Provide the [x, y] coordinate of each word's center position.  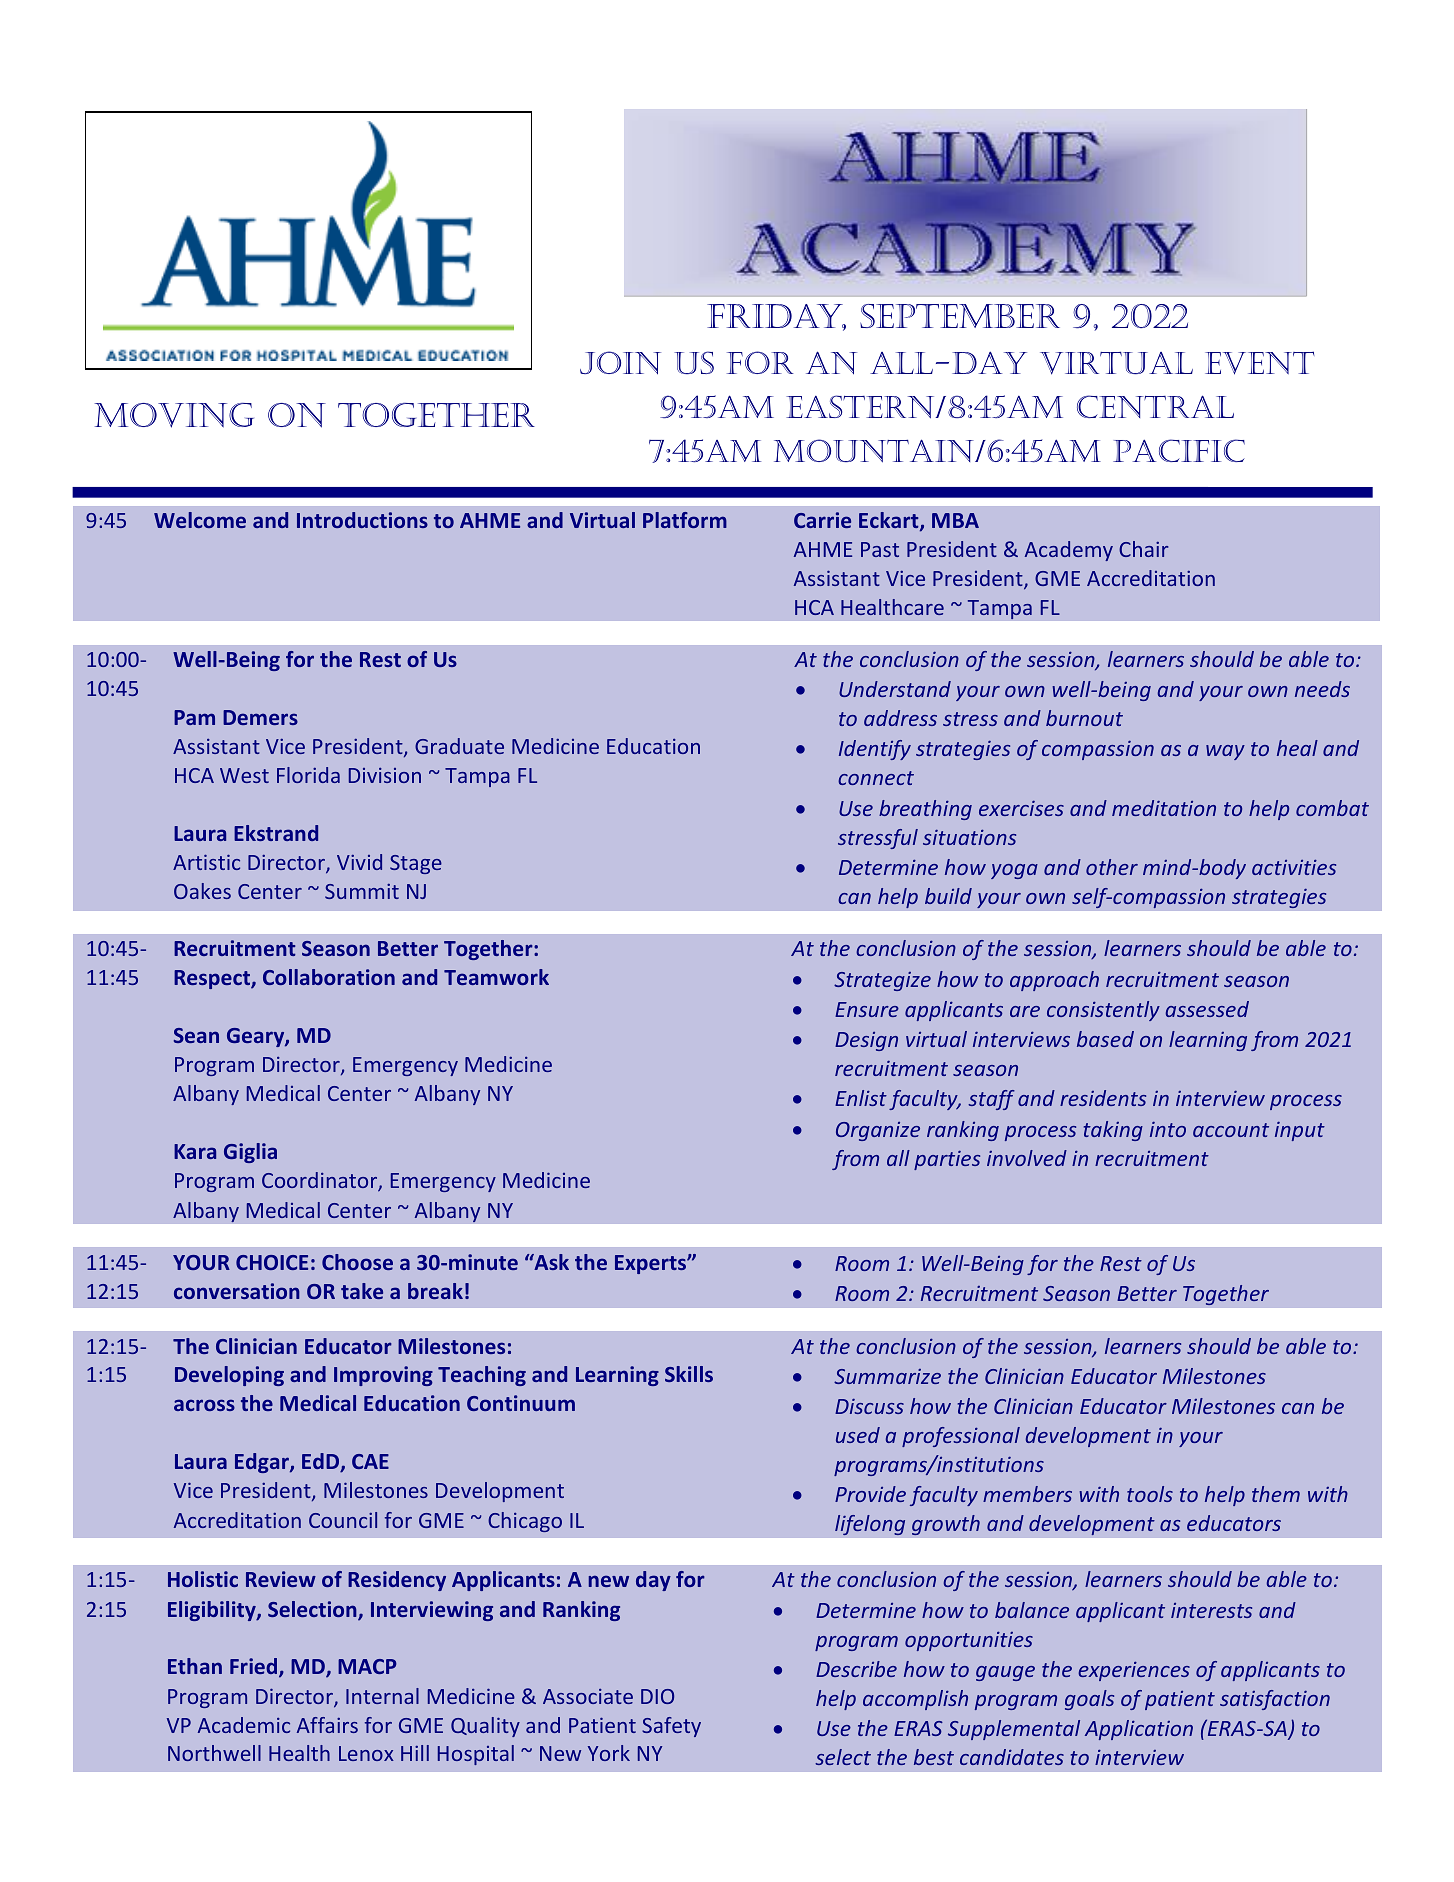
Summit [362, 891]
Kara [195, 1151]
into [1168, 1129]
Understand [895, 689]
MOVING [174, 415]
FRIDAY [776, 317]
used [858, 1435]
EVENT [1260, 363]
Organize [878, 1131]
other [1112, 867]
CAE [370, 1461]
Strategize [882, 981]
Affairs [327, 1725]
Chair [1143, 549]
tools [1150, 1494]
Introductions [362, 520]
